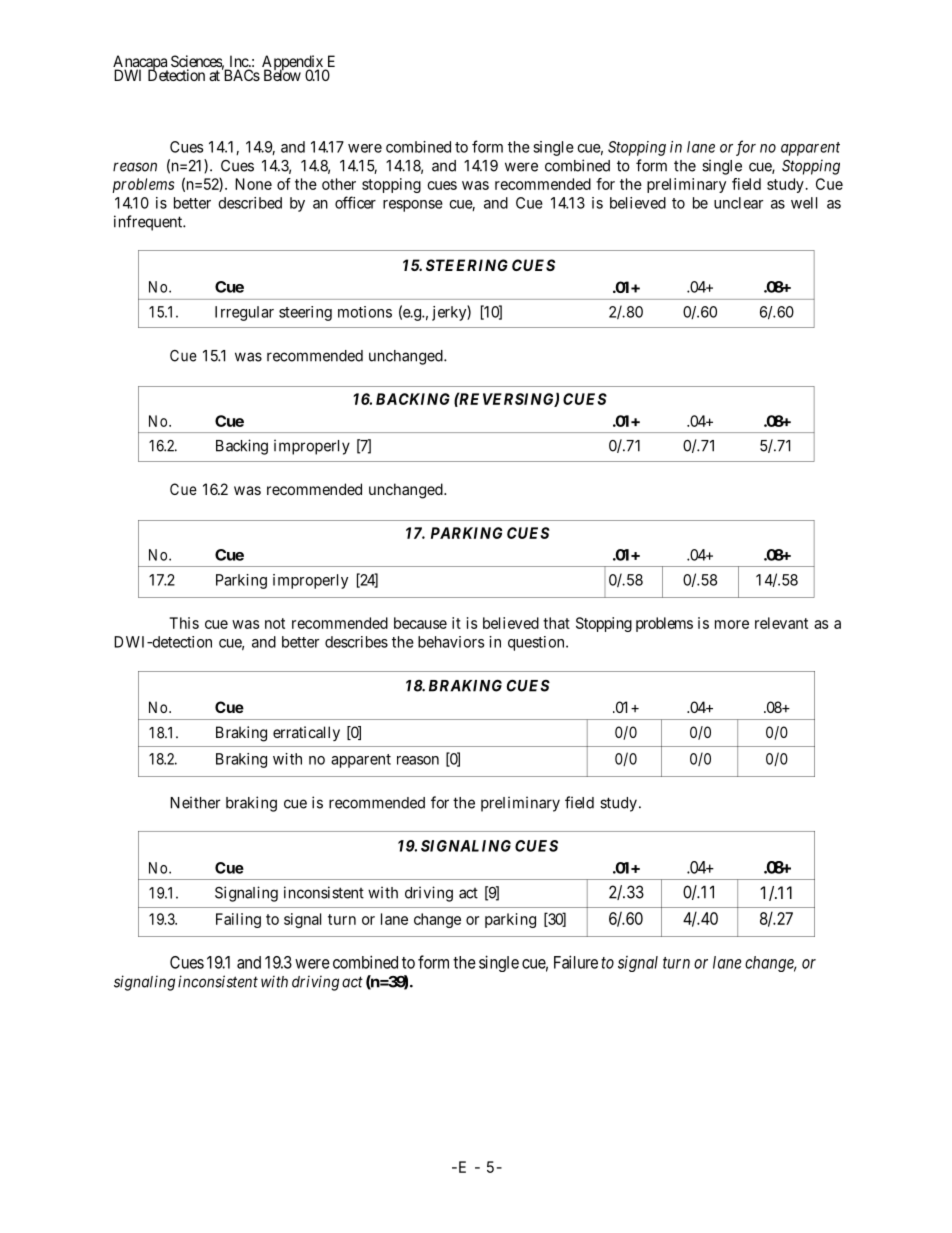  What do you see at coordinates (365, 312) in the screenshot?
I see `motions` at bounding box center [365, 312].
